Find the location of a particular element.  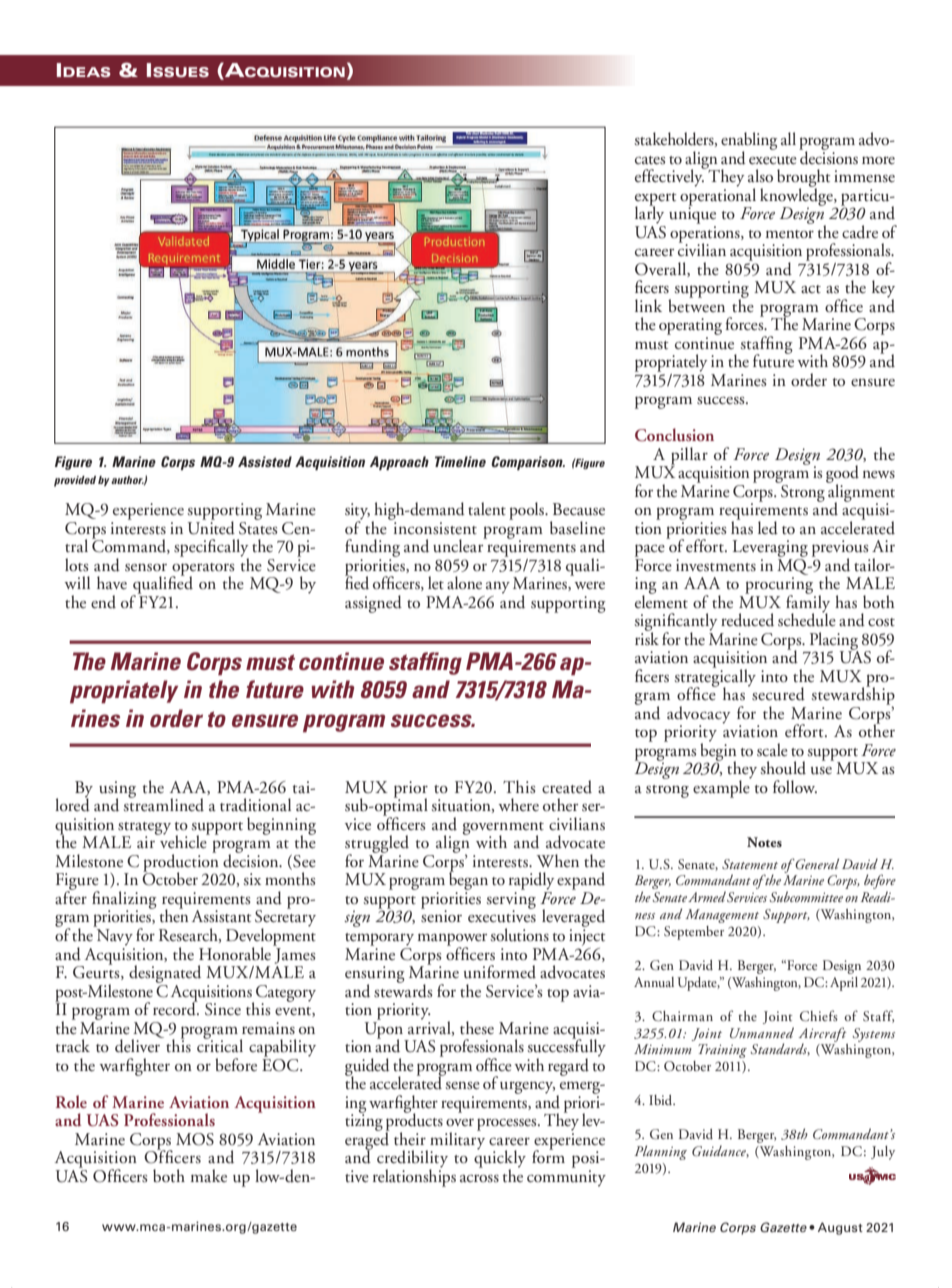

across is located at coordinates (479, 1178).
